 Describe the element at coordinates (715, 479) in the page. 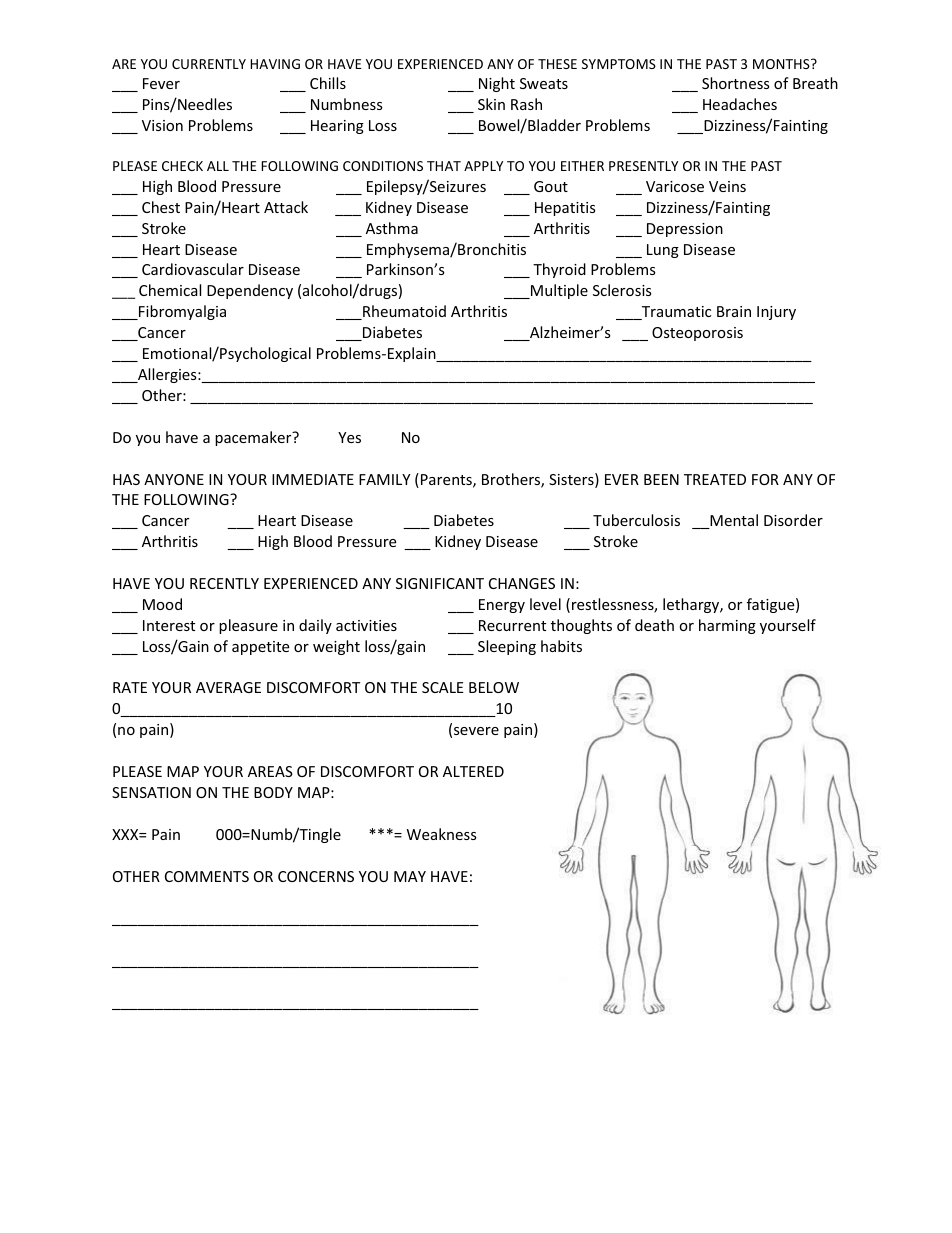

I see `TREATED` at that location.
